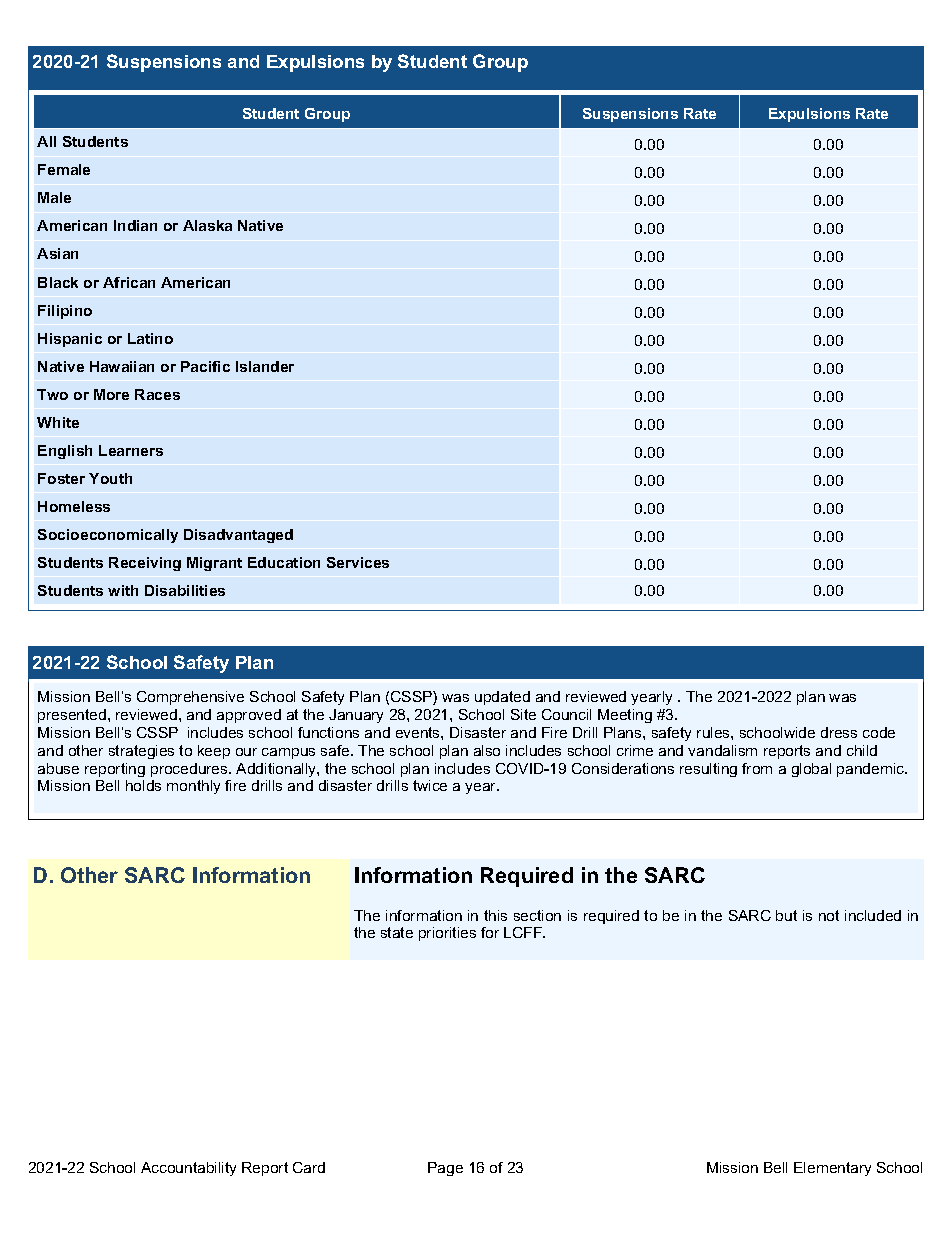 The width and height of the screenshot is (952, 1233). Describe the element at coordinates (188, 1169) in the screenshot. I see `Accountability` at that location.
